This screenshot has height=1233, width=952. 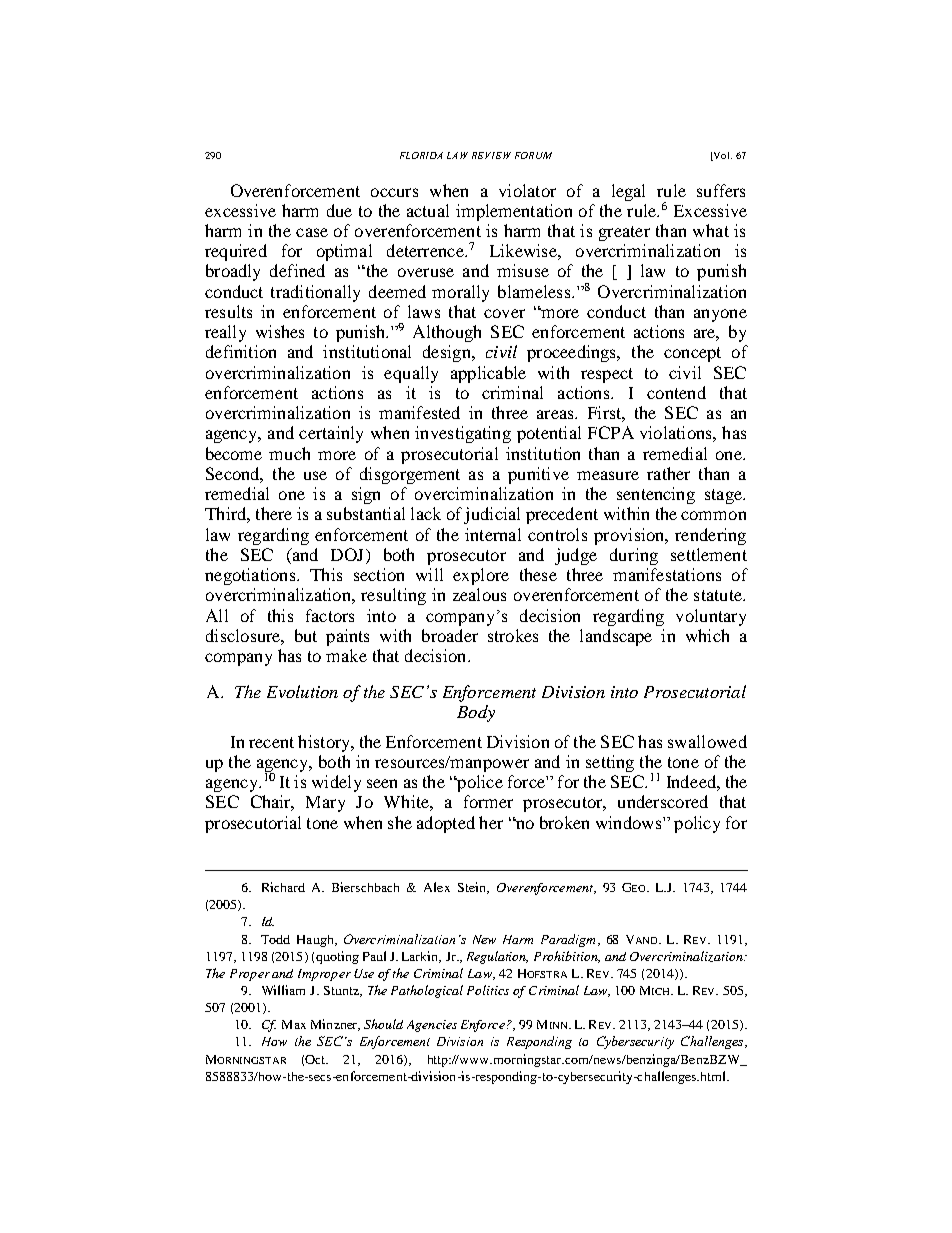 I want to click on manifestations, so click(x=667, y=574).
